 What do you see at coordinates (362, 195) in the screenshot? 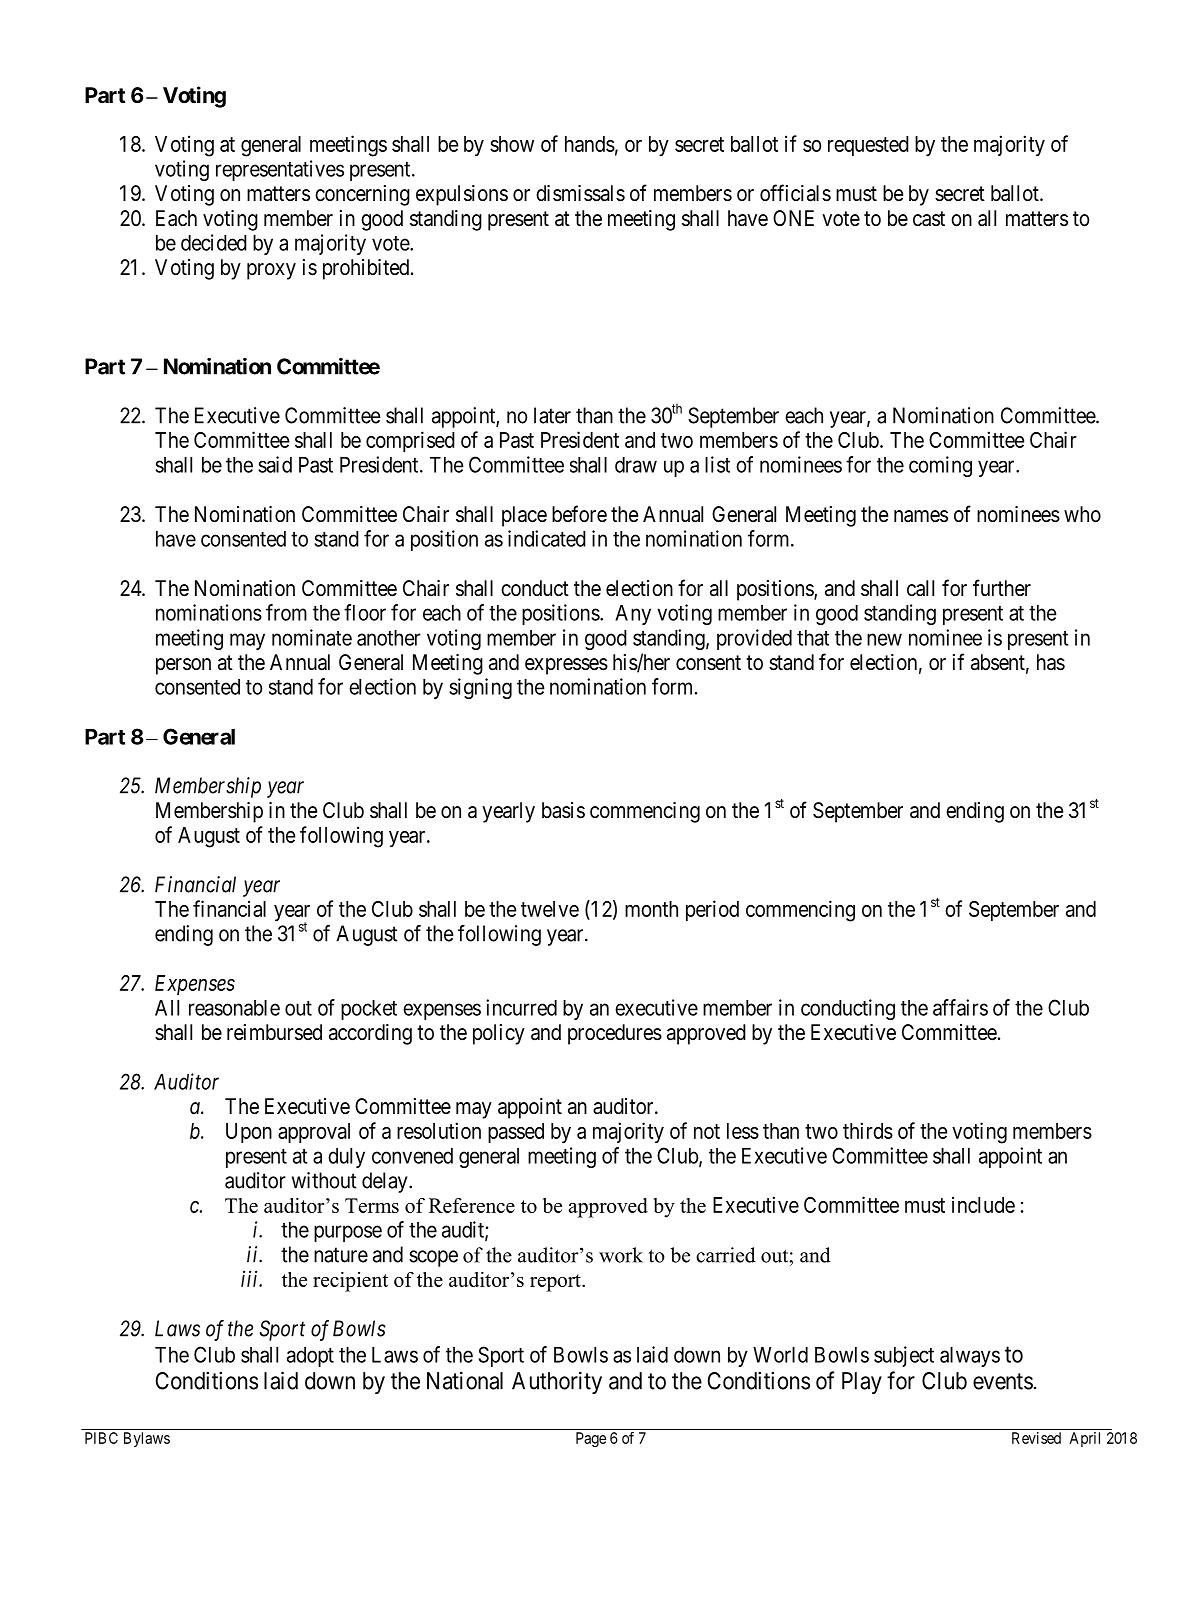
I see `concerning` at bounding box center [362, 195].
